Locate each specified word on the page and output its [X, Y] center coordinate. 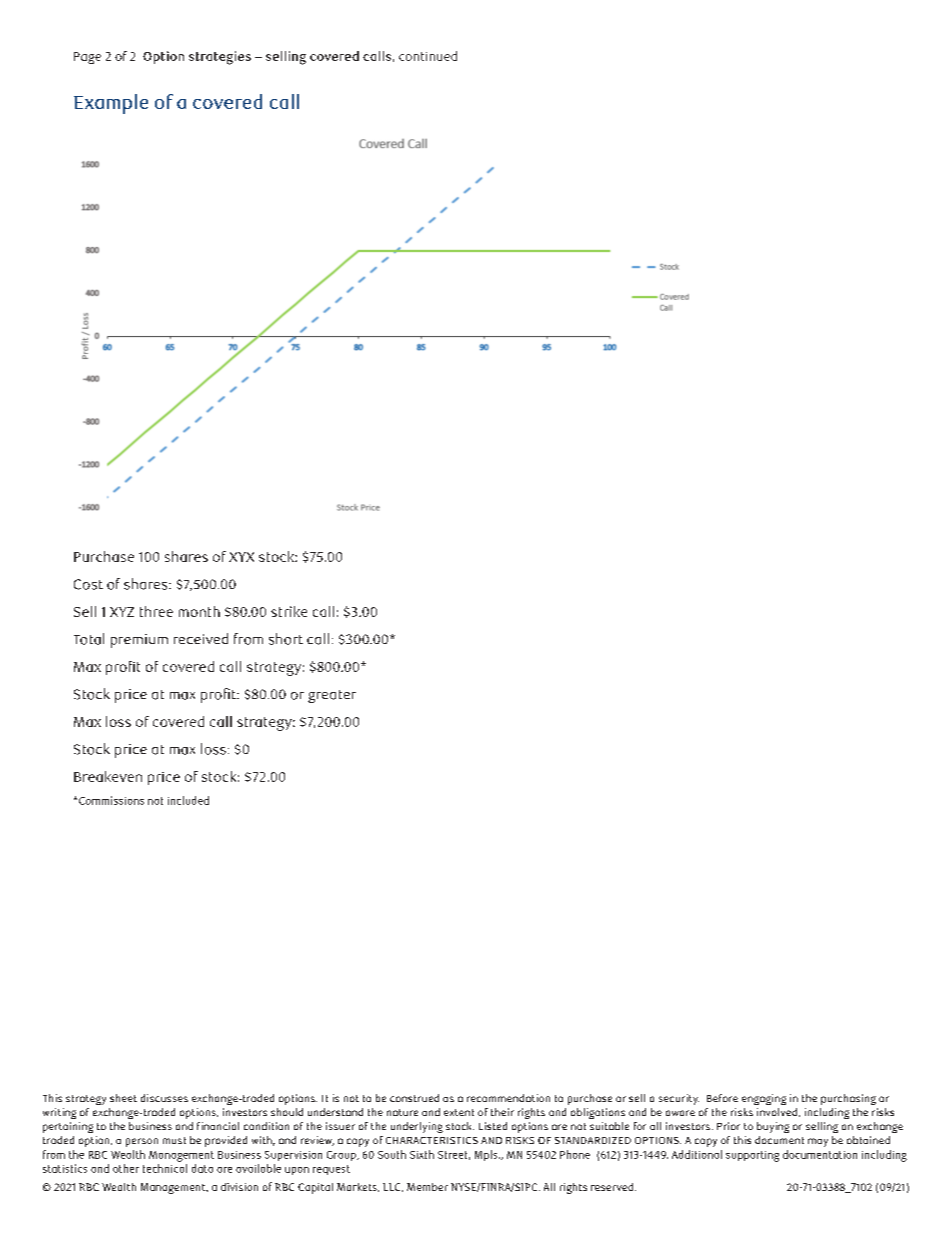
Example [111, 104]
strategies [220, 58]
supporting [752, 1156]
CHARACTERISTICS [432, 1140]
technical [165, 1167]
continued [428, 56]
